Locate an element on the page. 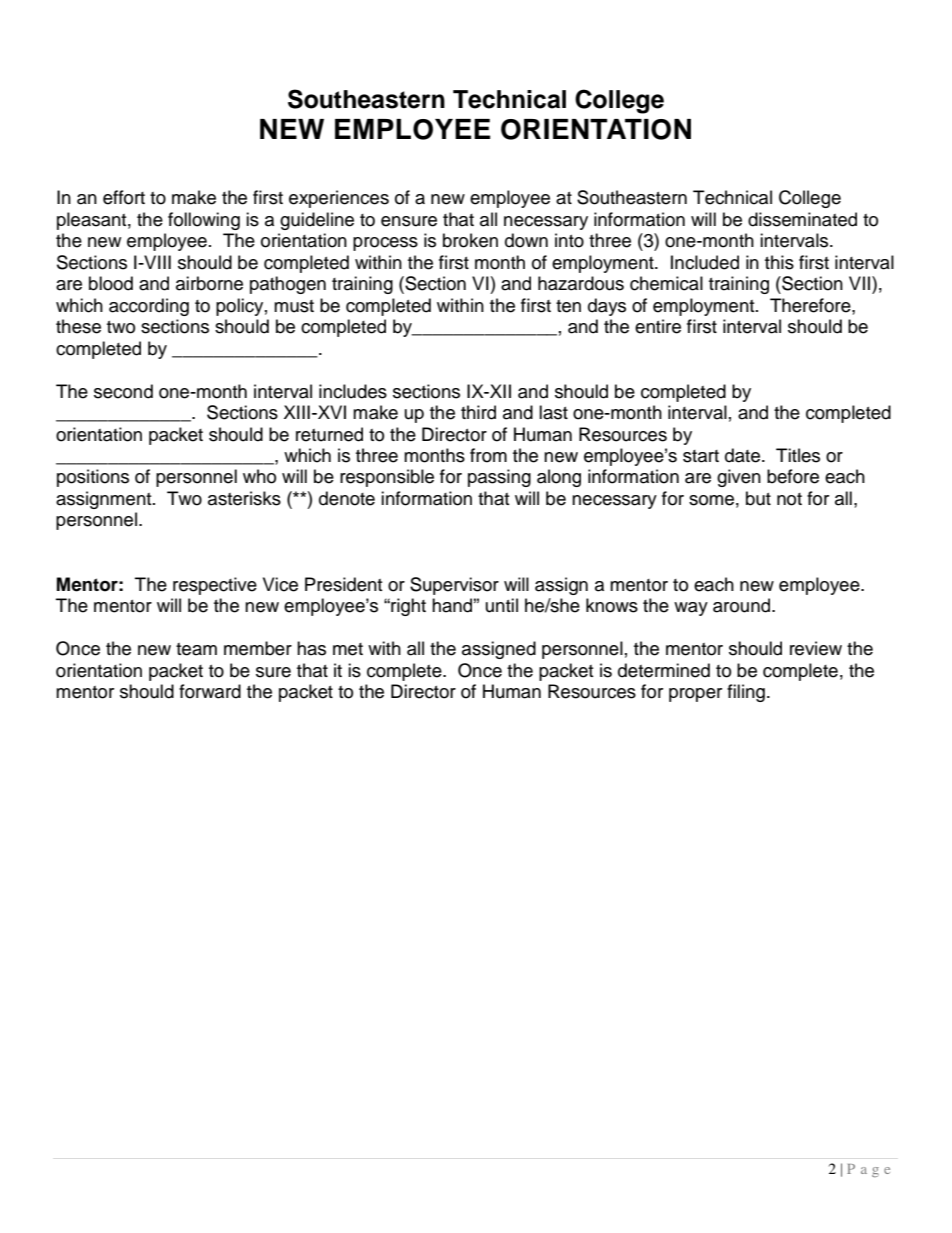  met is located at coordinates (348, 649).
